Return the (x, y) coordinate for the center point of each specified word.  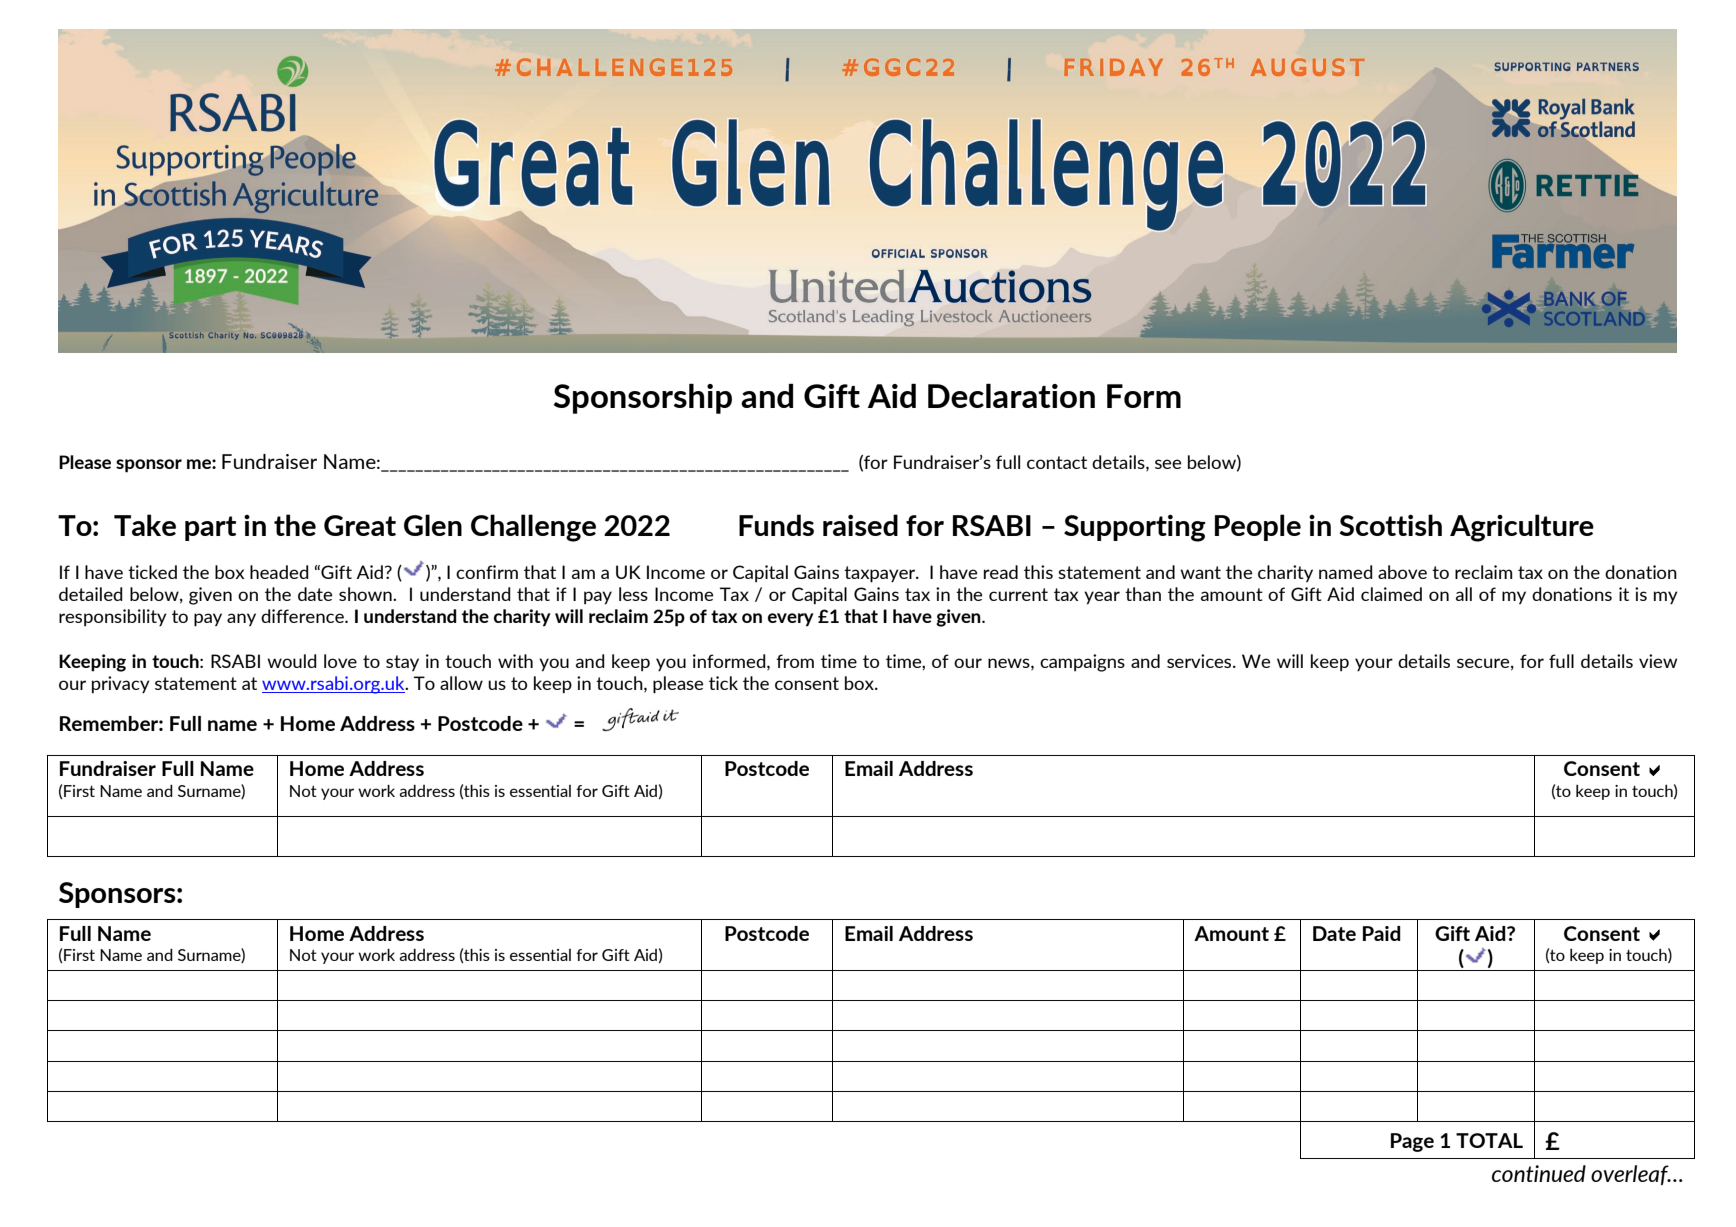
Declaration (1011, 396)
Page (1412, 1142)
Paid (1382, 933)
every (791, 620)
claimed (1391, 594)
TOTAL (1489, 1140)
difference (303, 616)
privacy (121, 684)
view (1658, 661)
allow (461, 683)
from (795, 661)
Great (360, 525)
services (1200, 661)
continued (1539, 1173)
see (1168, 464)
